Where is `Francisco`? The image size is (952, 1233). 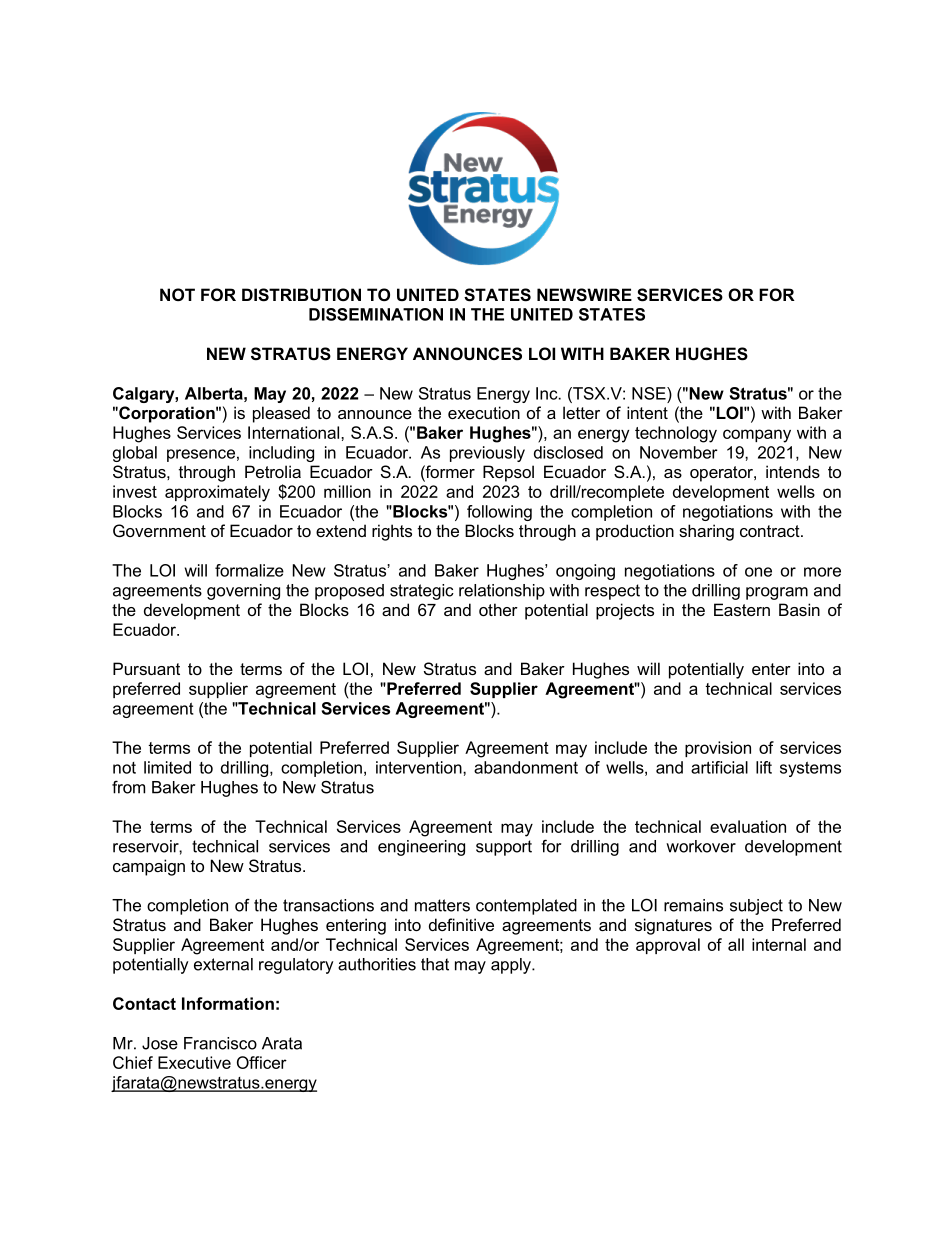 Francisco is located at coordinates (220, 1043).
